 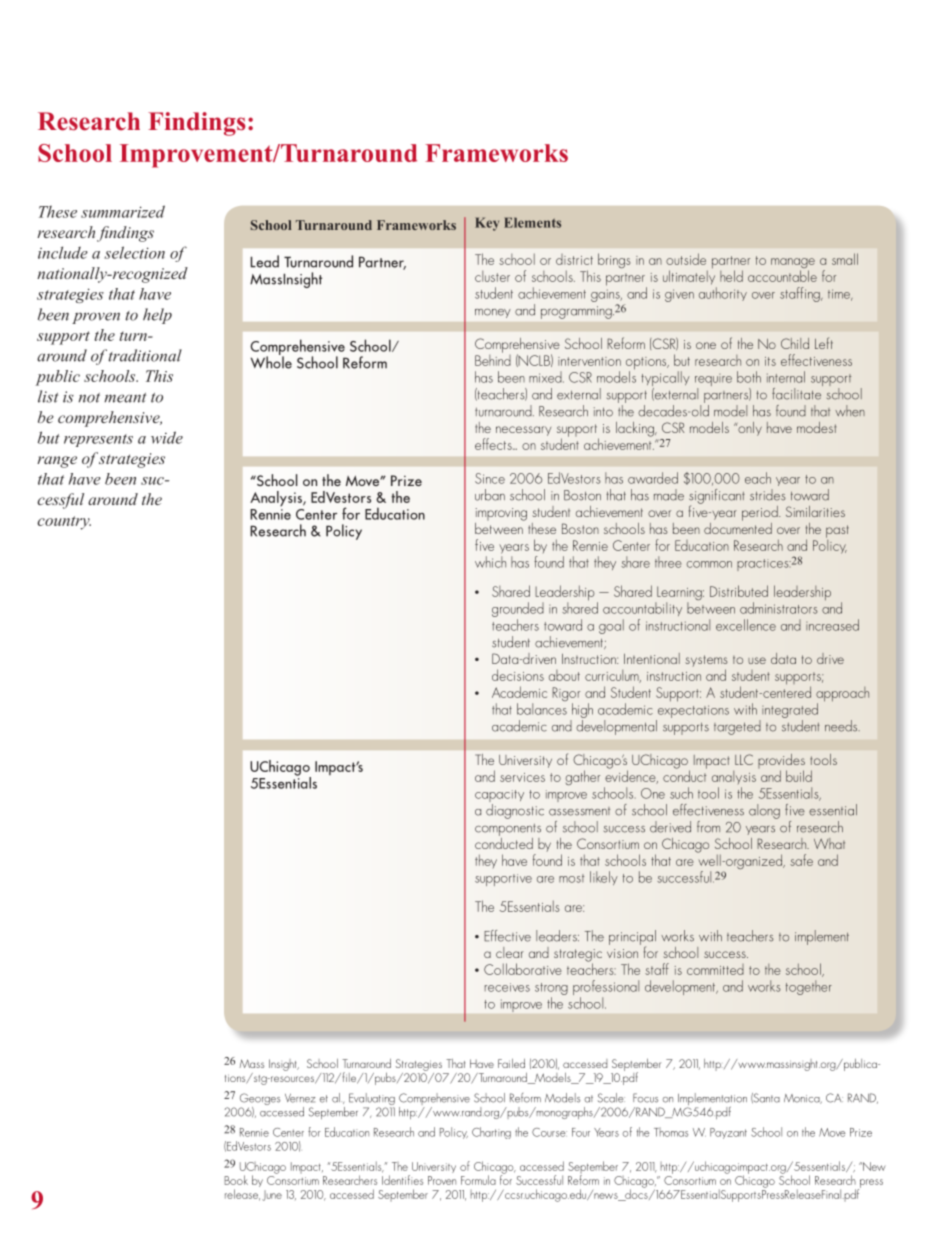 What do you see at coordinates (738, 527) in the image?
I see `documented` at bounding box center [738, 527].
